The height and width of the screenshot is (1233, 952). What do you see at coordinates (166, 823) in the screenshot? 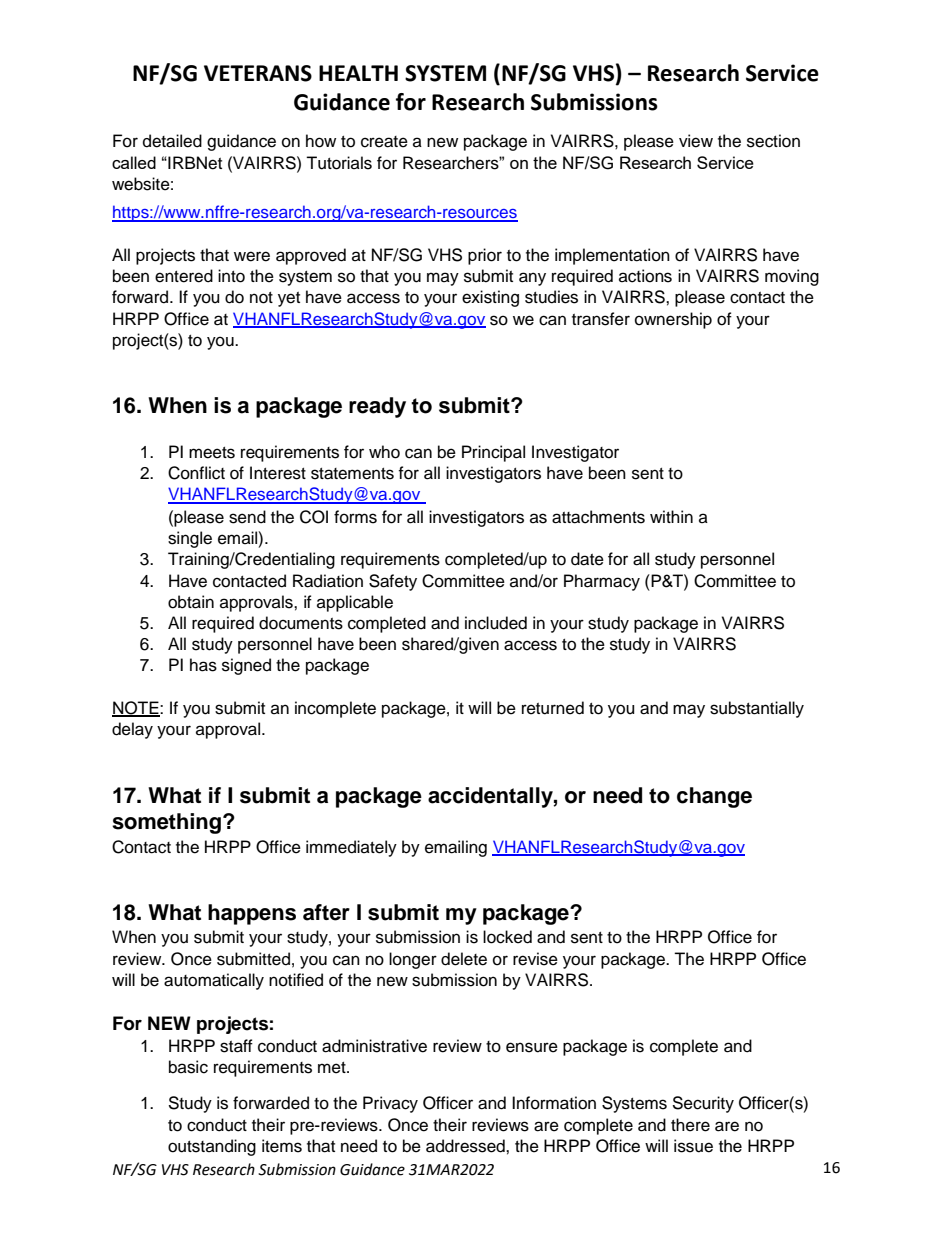
I see `something` at bounding box center [166, 823].
